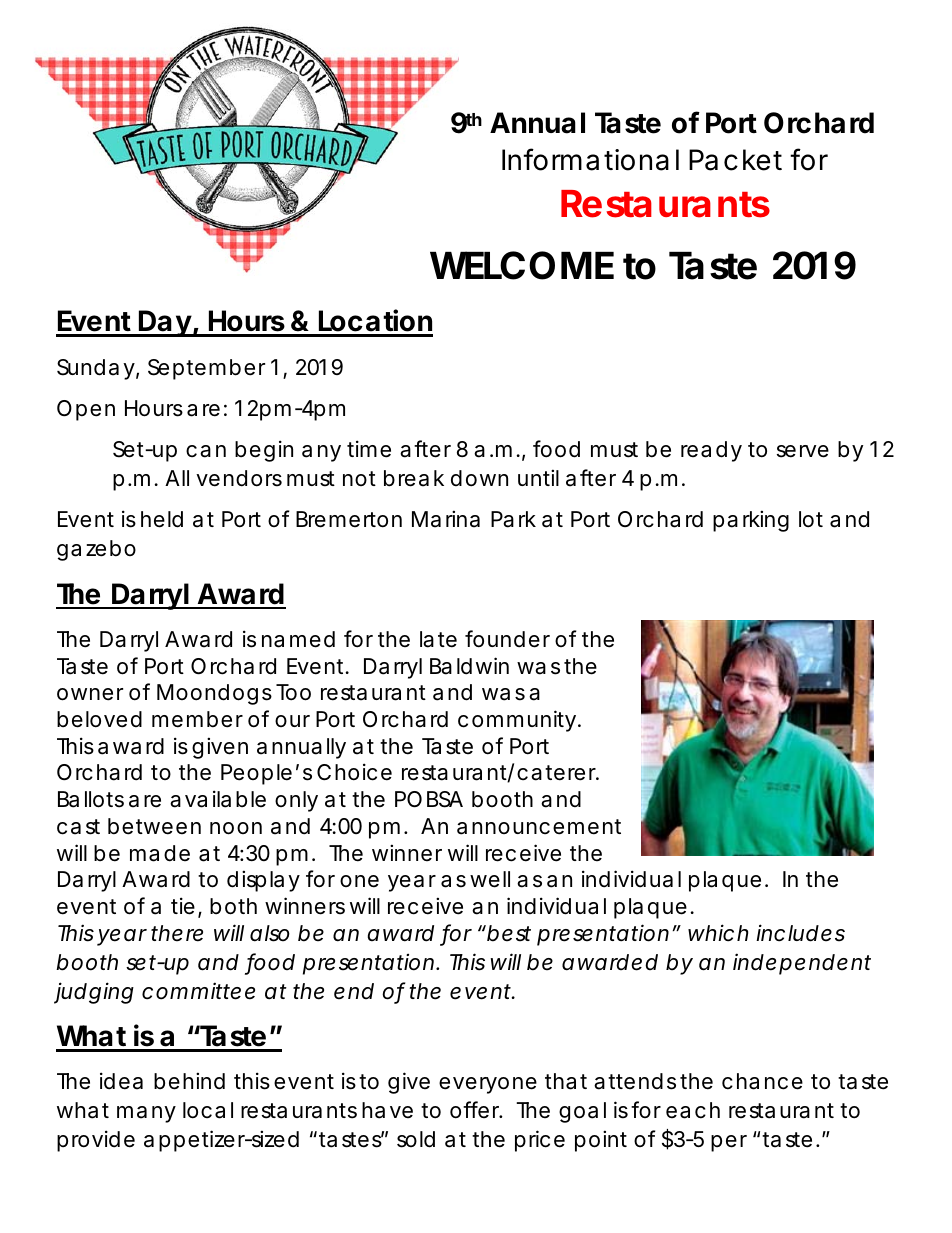 The width and height of the page is (952, 1233). I want to click on offer, so click(476, 1110).
